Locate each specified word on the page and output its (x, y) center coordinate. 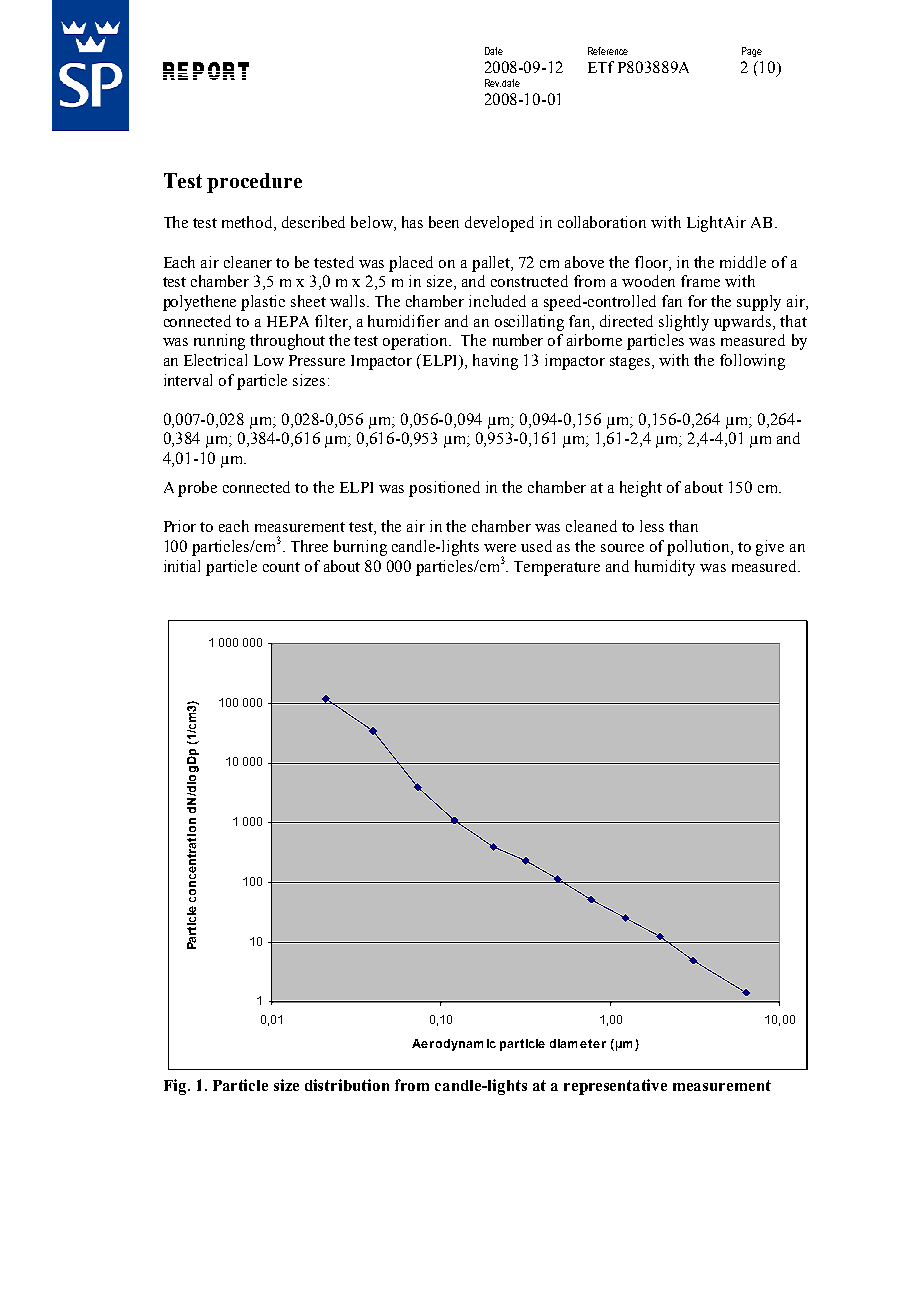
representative (615, 1087)
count (281, 567)
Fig (176, 1087)
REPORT (206, 71)
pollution (699, 548)
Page (752, 52)
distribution (347, 1085)
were (500, 548)
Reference (608, 51)
